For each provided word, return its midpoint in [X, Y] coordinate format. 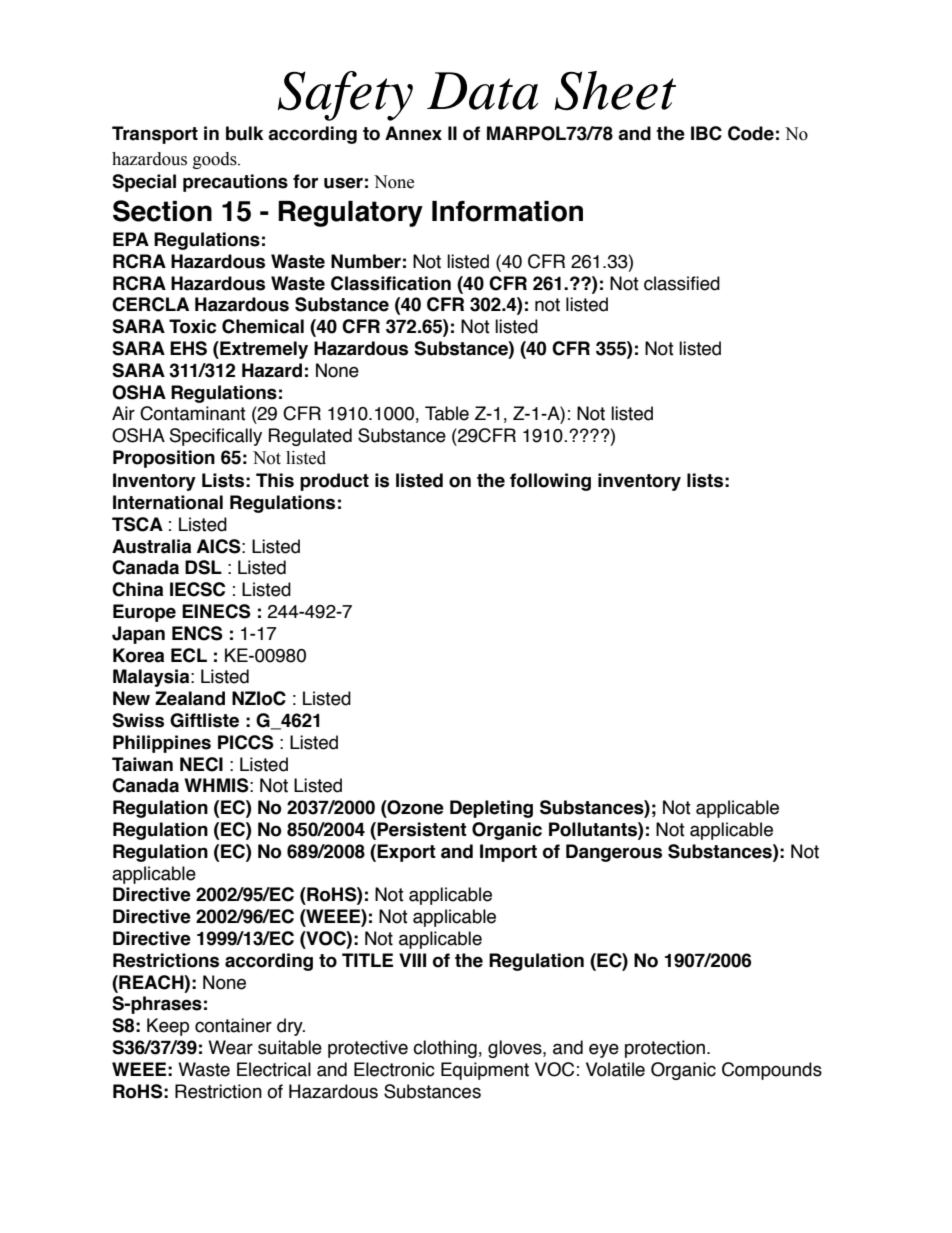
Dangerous [614, 853]
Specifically [216, 437]
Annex [413, 133]
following [550, 482]
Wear [230, 1047]
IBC [706, 133]
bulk [244, 133]
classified [682, 283]
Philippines [162, 744]
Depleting [491, 809]
